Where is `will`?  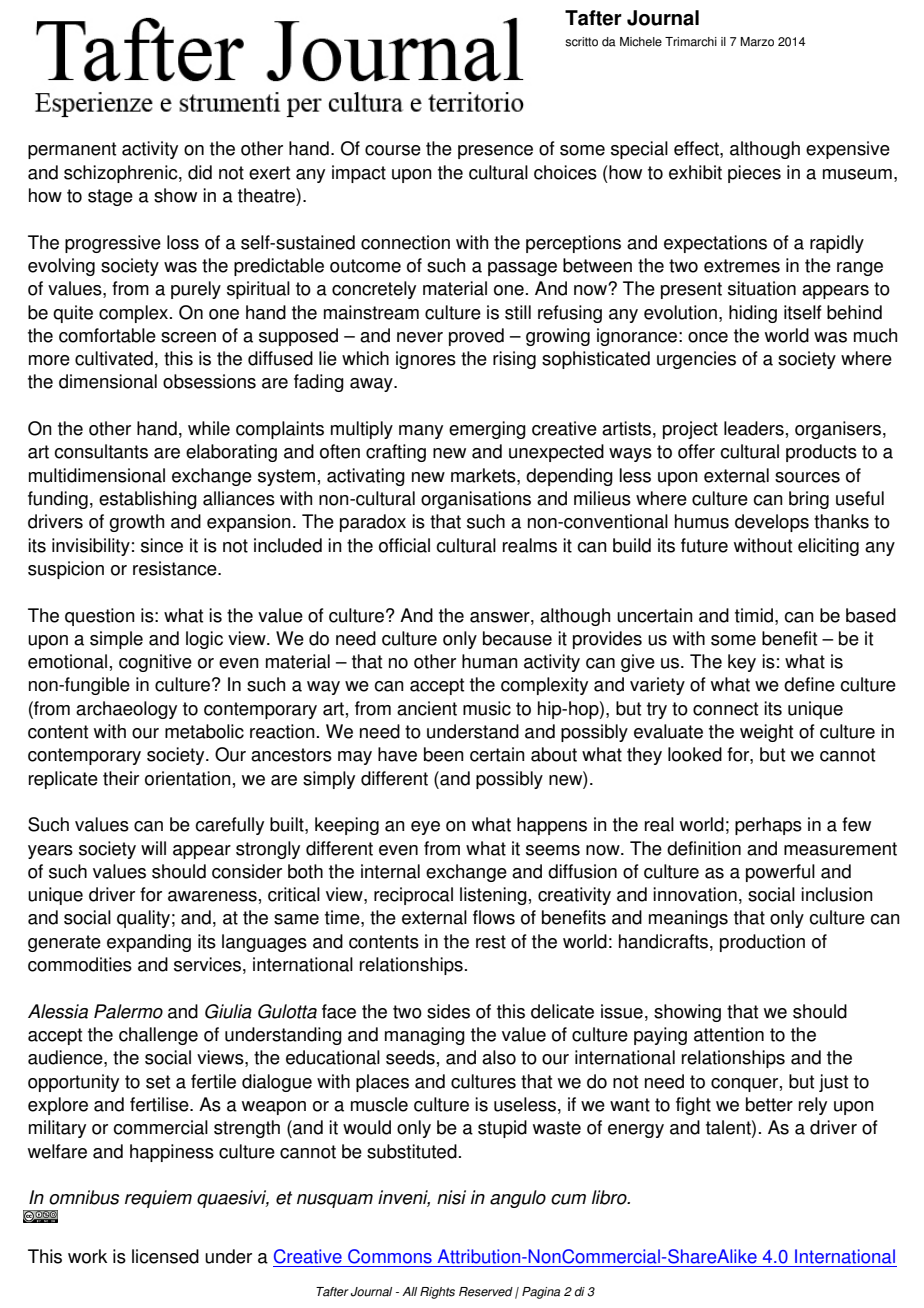
will is located at coordinates (153, 848).
